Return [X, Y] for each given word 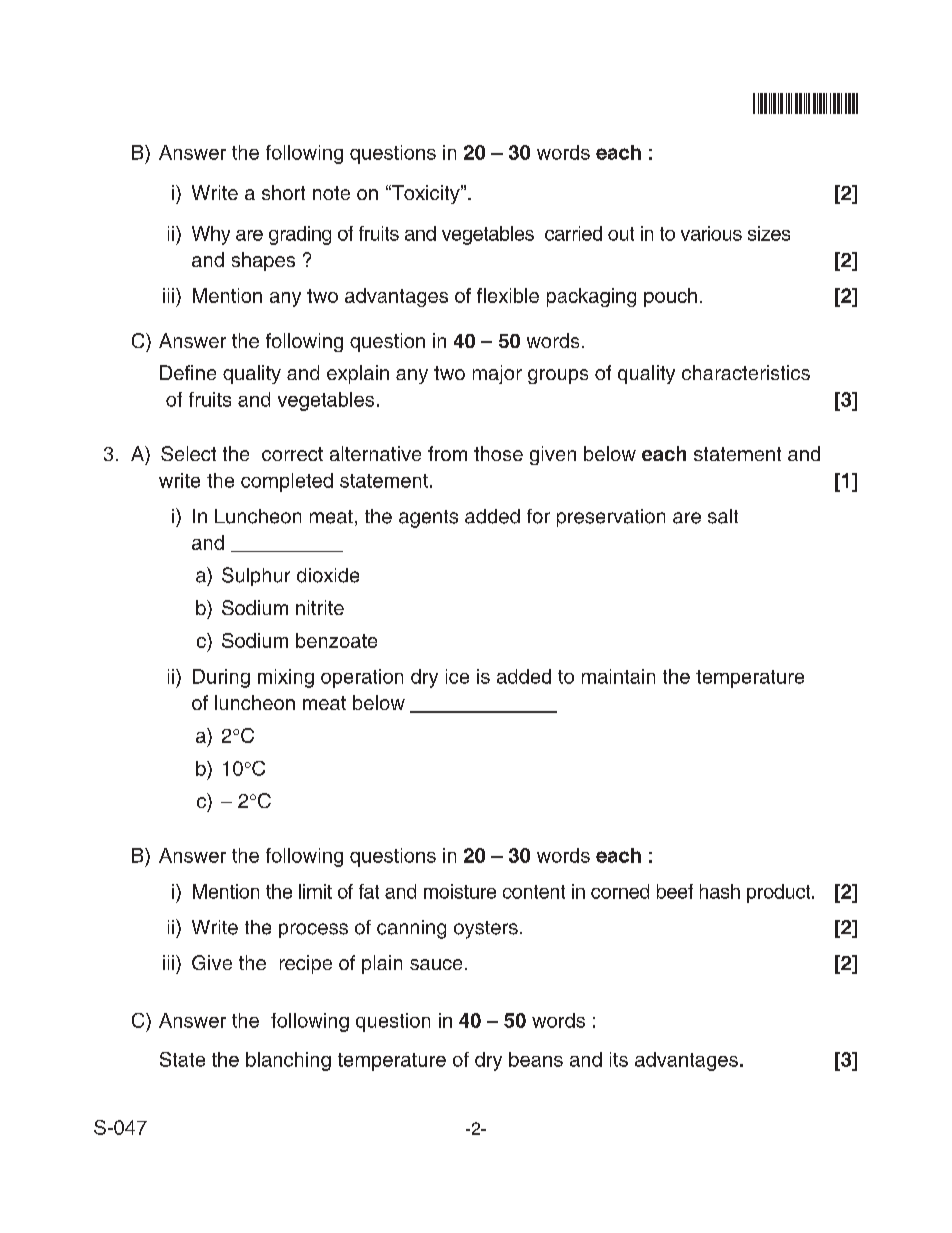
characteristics [746, 372]
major [497, 374]
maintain [618, 676]
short [283, 192]
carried [573, 233]
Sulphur [256, 576]
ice [457, 676]
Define [188, 372]
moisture [460, 891]
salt [723, 516]
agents [428, 519]
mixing [286, 678]
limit [315, 891]
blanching [288, 1061]
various [711, 233]
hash [720, 891]
